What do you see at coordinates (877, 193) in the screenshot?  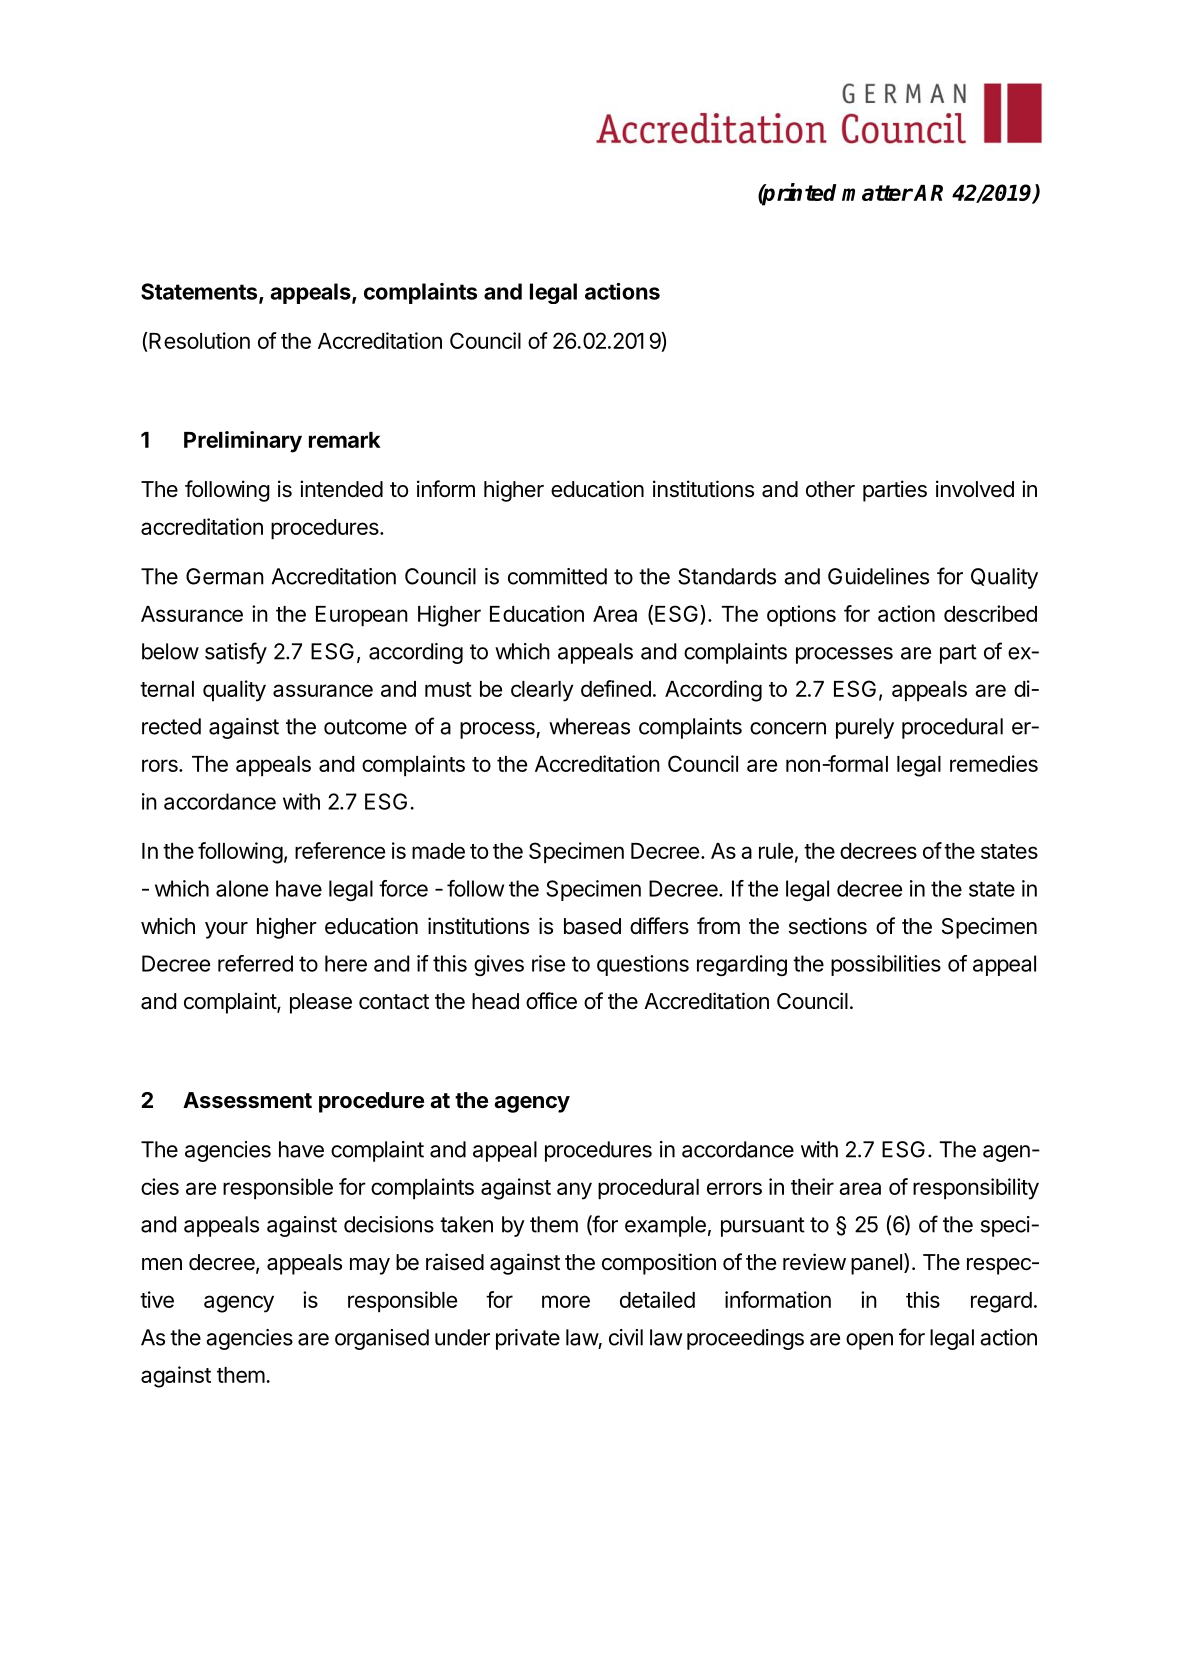 I see `matter` at bounding box center [877, 193].
